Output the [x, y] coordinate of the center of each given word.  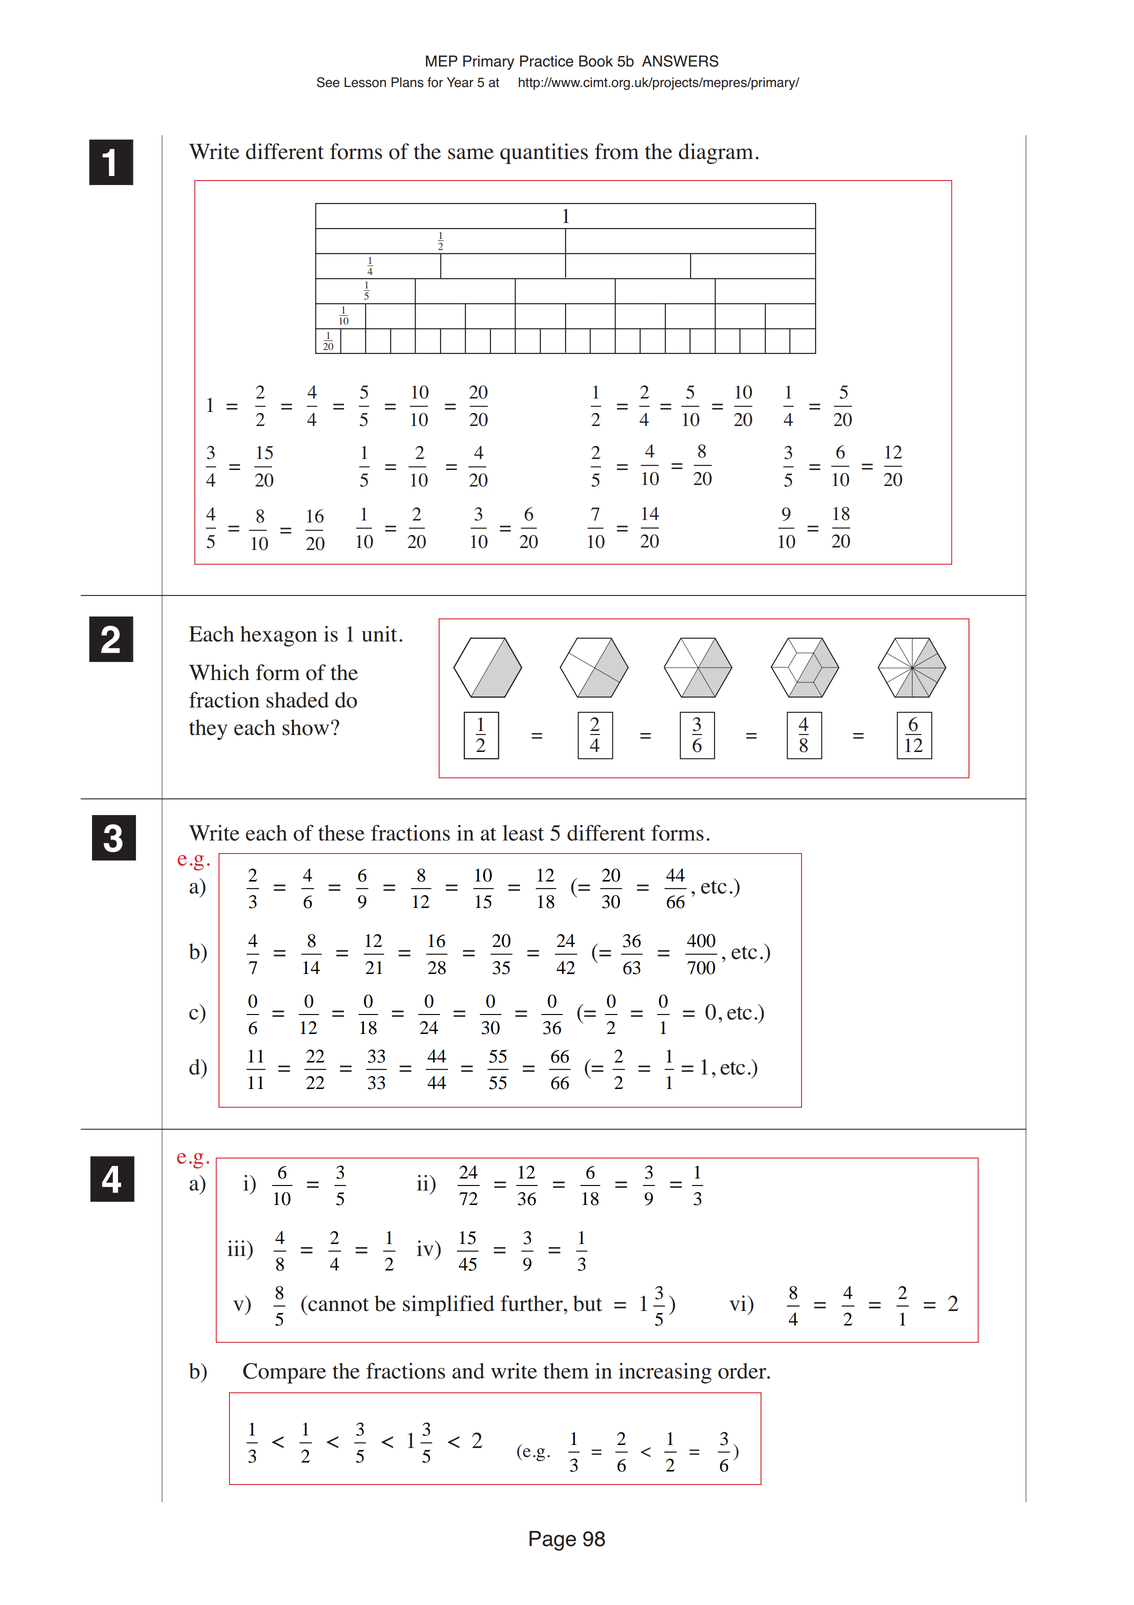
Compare [284, 1373]
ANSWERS [680, 61]
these [341, 833]
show [307, 727]
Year [460, 82]
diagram [716, 153]
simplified [448, 1305]
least [523, 833]
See [328, 82]
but [587, 1303]
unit [381, 634]
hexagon [278, 636]
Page [552, 1541]
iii [238, 1248]
